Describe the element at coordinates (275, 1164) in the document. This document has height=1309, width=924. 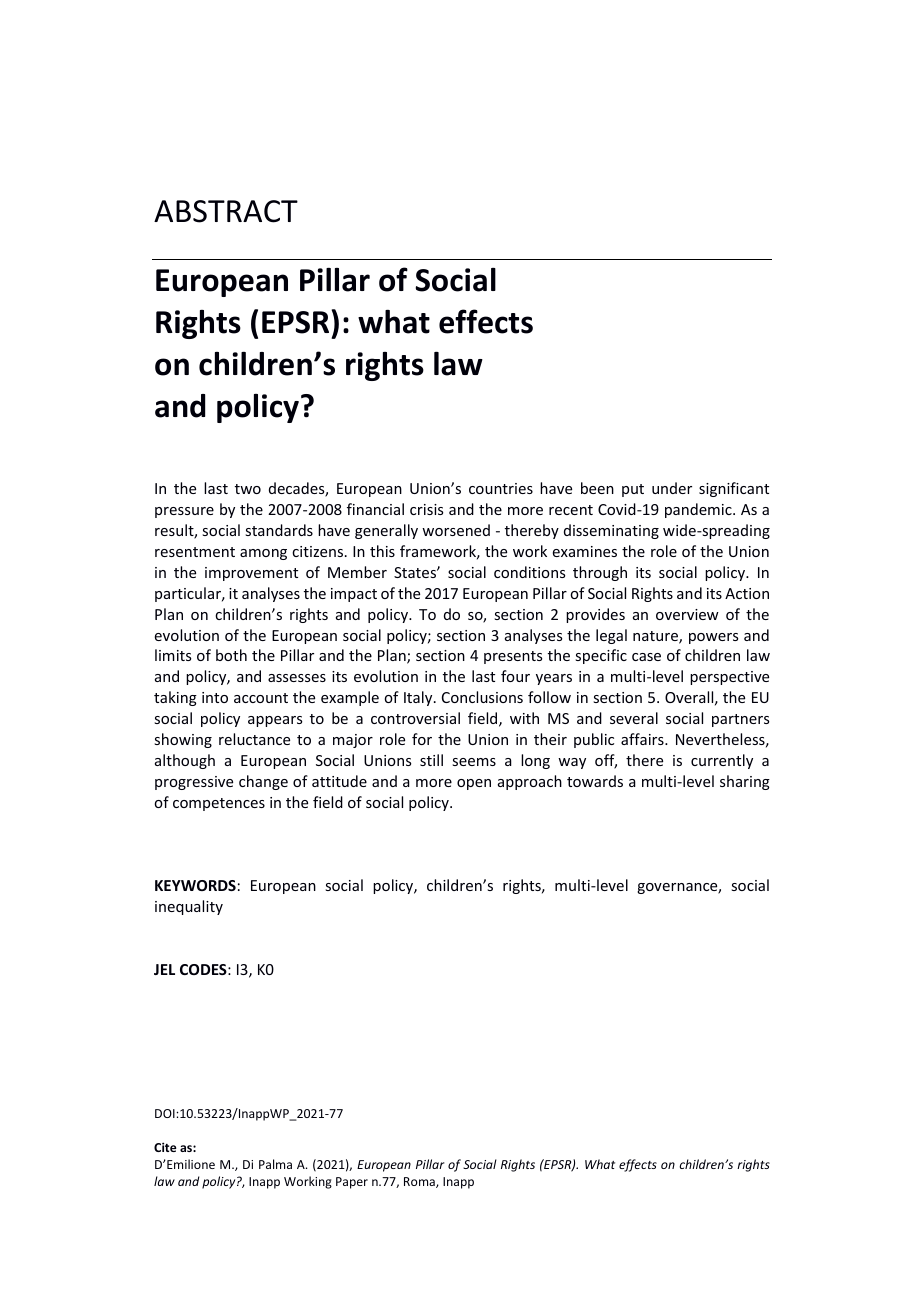
I see `Palma` at that location.
